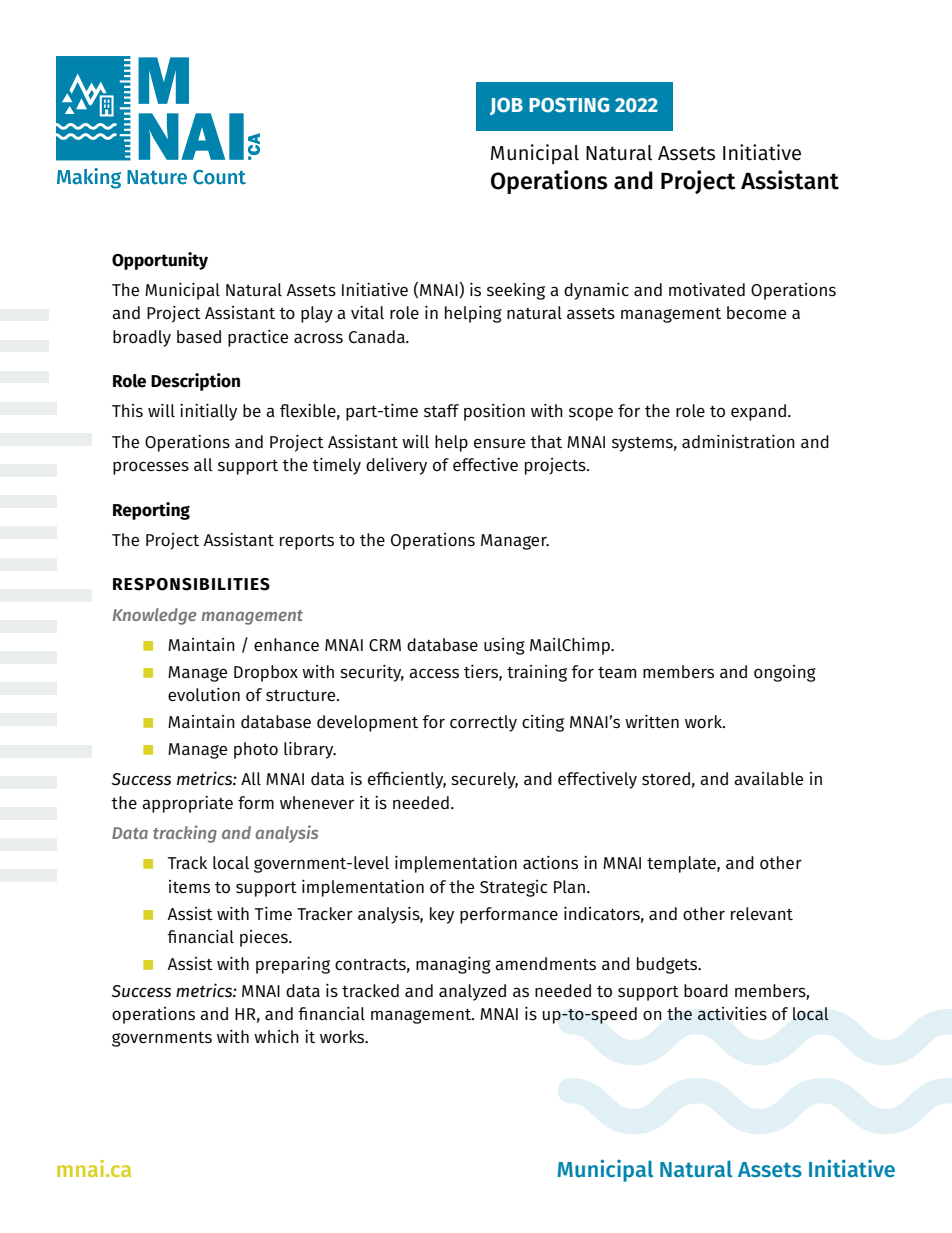 Image resolution: width=952 pixels, height=1233 pixels. I want to click on initially, so click(208, 412).
